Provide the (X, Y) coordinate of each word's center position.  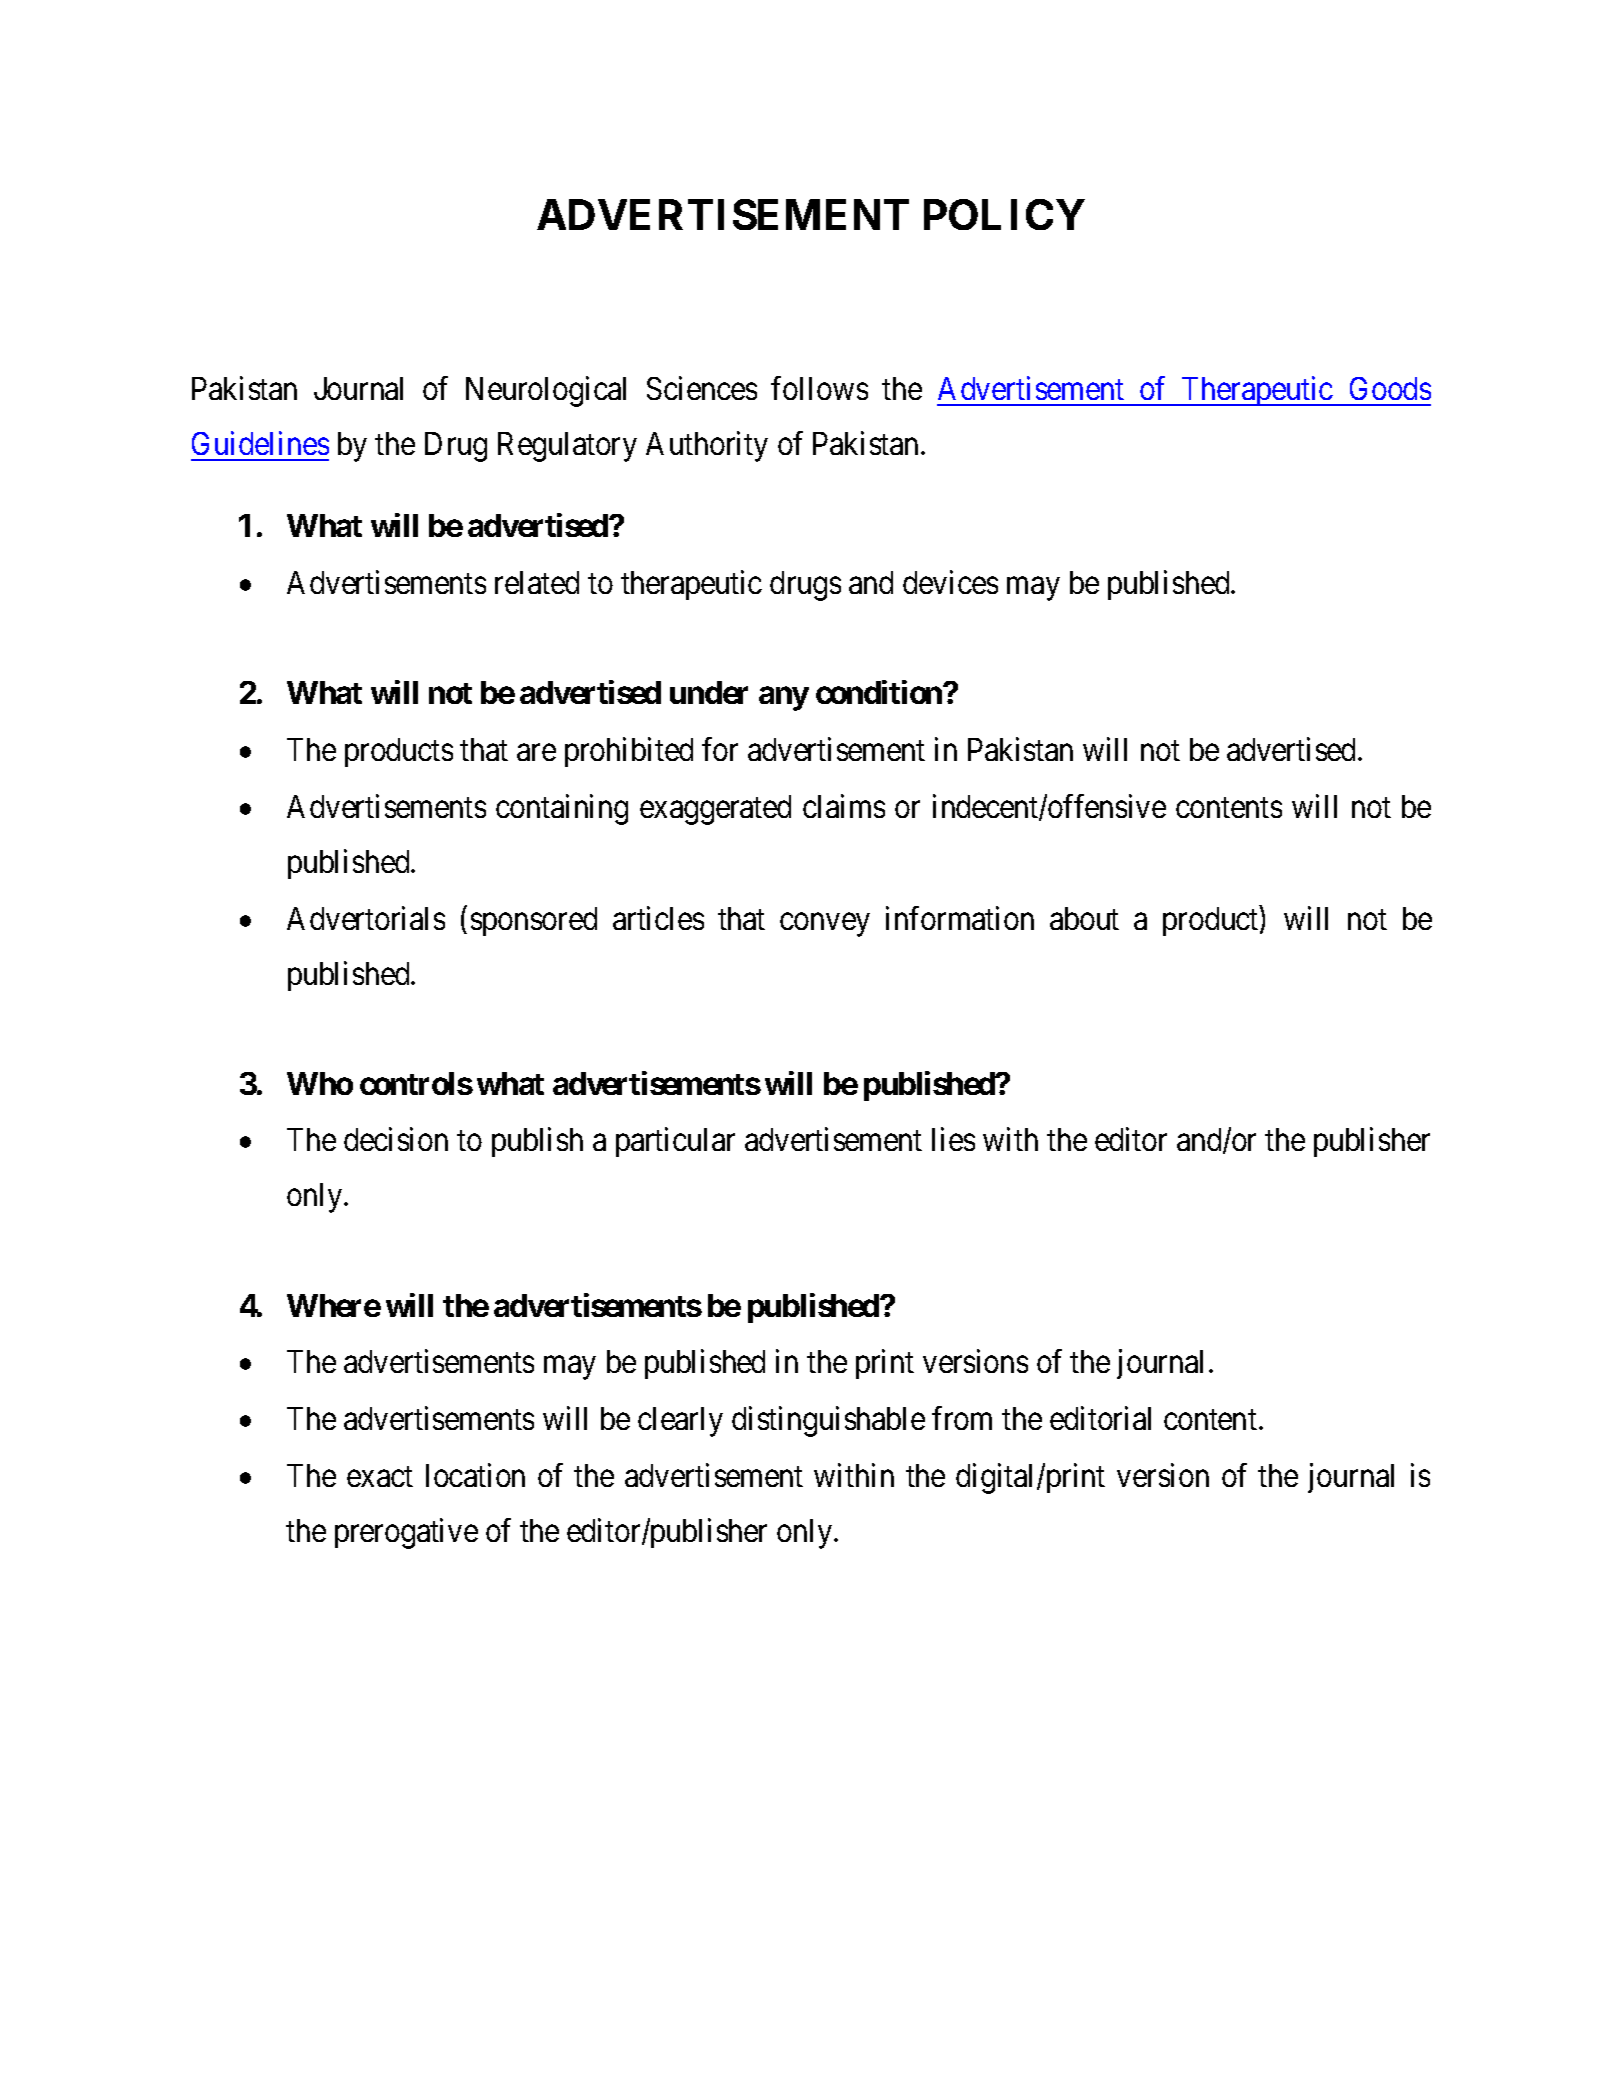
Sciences (702, 388)
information (960, 918)
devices (950, 582)
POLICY (1004, 214)
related (537, 582)
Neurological (546, 392)
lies (953, 1139)
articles (658, 918)
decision (396, 1139)
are (536, 752)
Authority (707, 447)
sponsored (534, 921)
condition (880, 692)
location (475, 1475)
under (709, 692)
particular (675, 1142)
